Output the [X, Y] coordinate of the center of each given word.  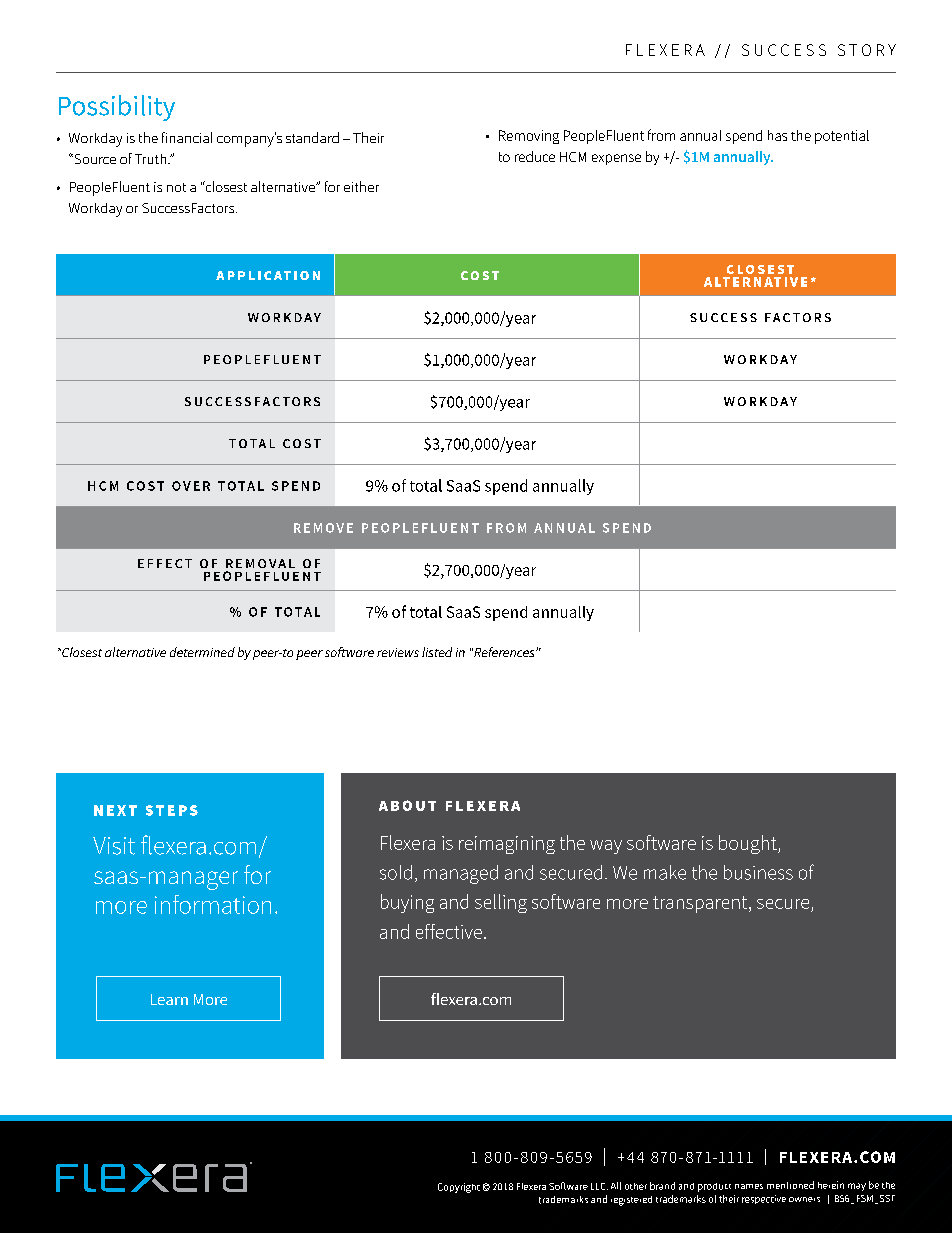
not [176, 187]
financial [187, 137]
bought [749, 844]
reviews [398, 652]
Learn [169, 999]
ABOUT [407, 805]
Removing [529, 137]
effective [450, 931]
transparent [701, 904]
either [361, 186]
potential [842, 137]
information [213, 904]
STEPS [172, 810]
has [777, 135]
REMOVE [323, 528]
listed [437, 652]
